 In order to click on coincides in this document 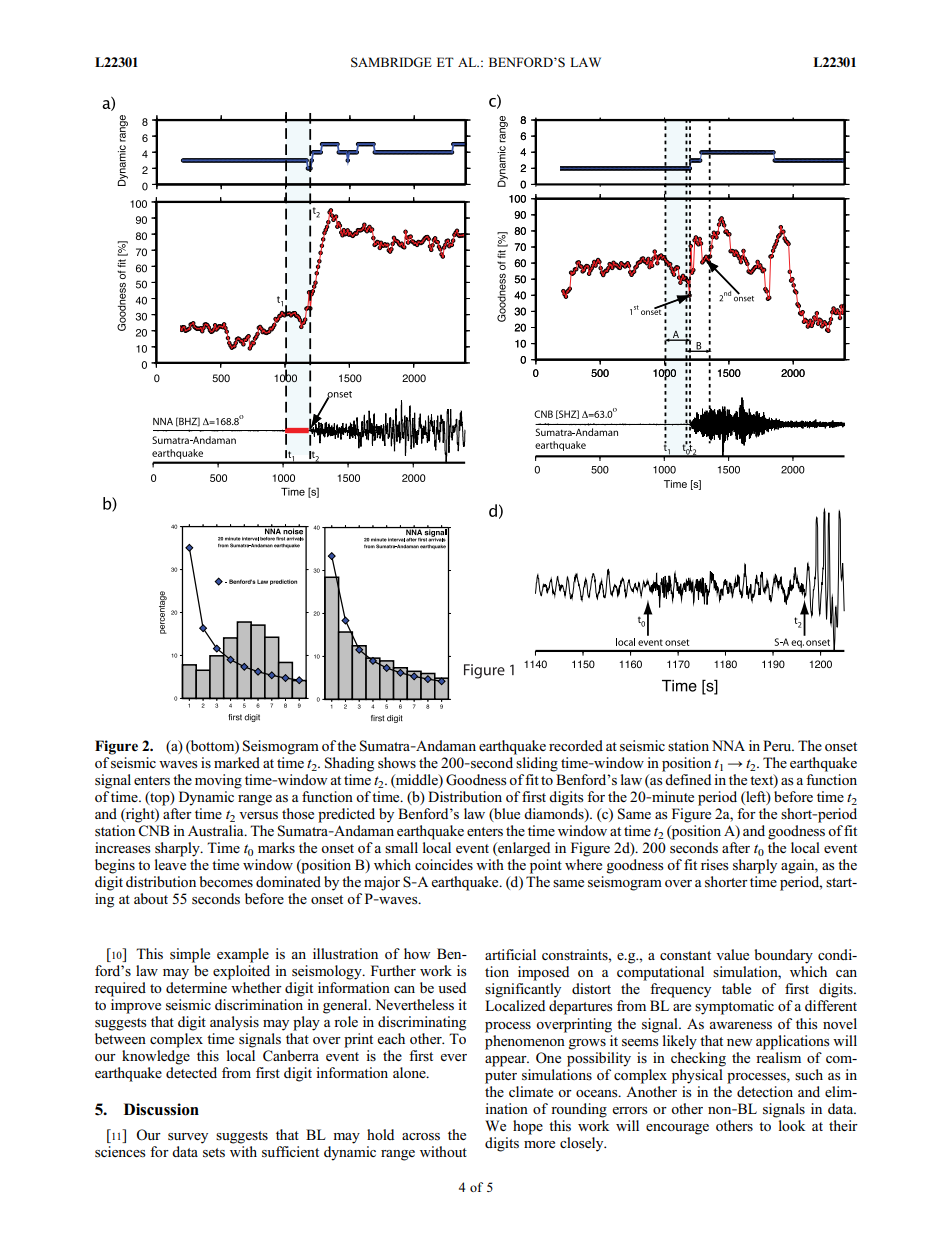, I will do `click(444, 864)`.
